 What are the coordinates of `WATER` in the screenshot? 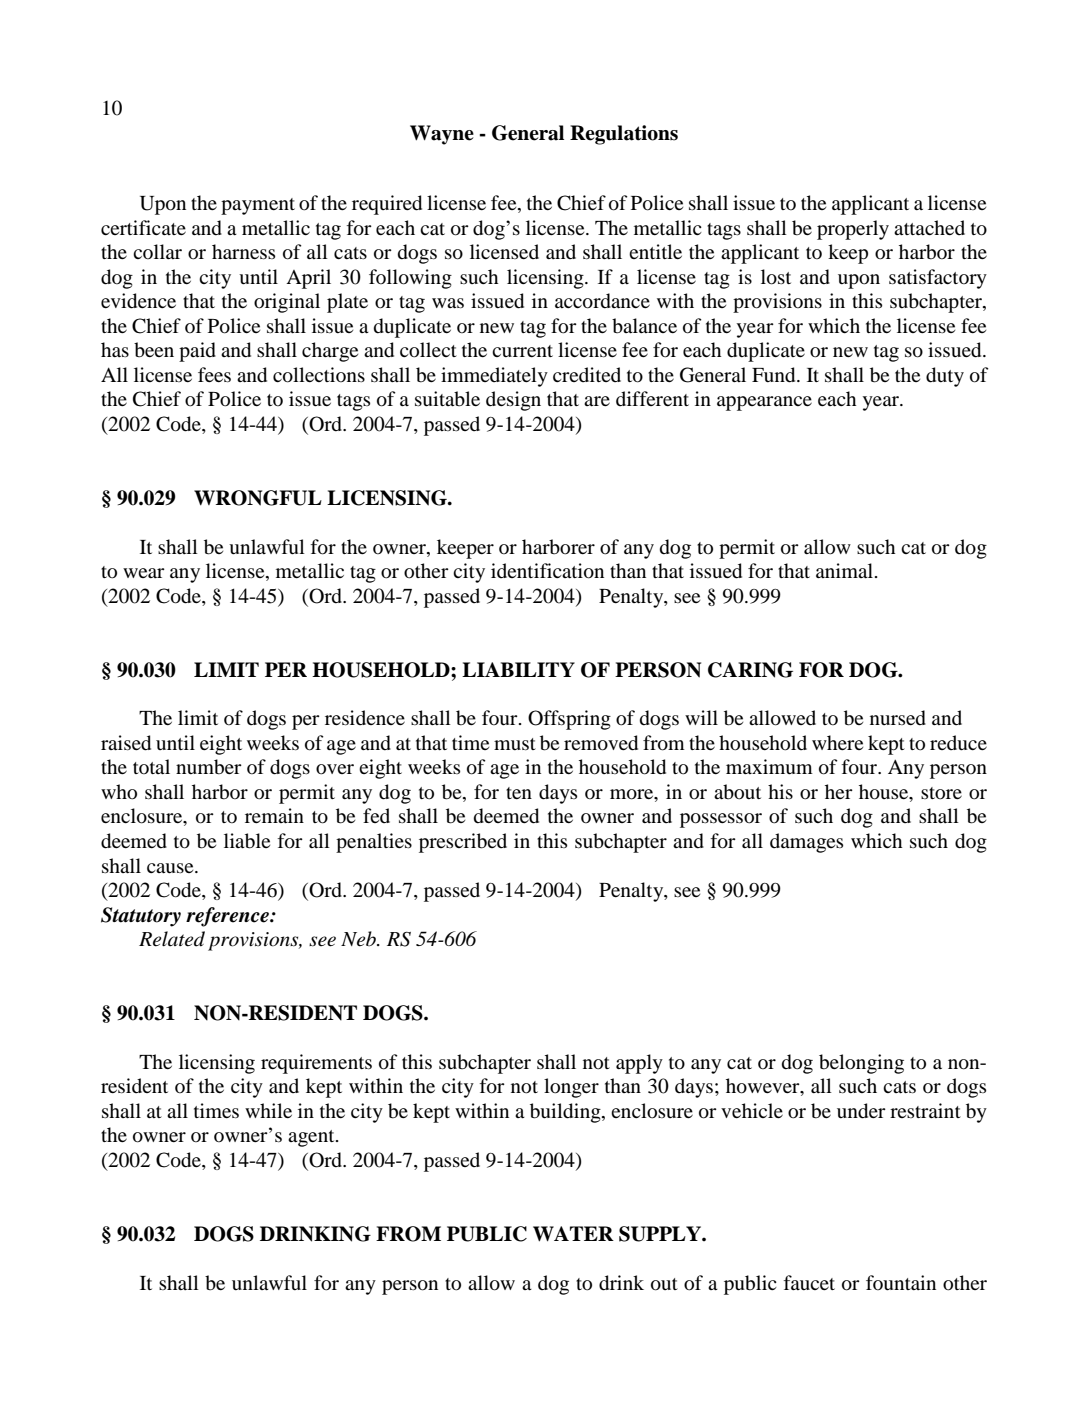 It's located at (573, 1234).
